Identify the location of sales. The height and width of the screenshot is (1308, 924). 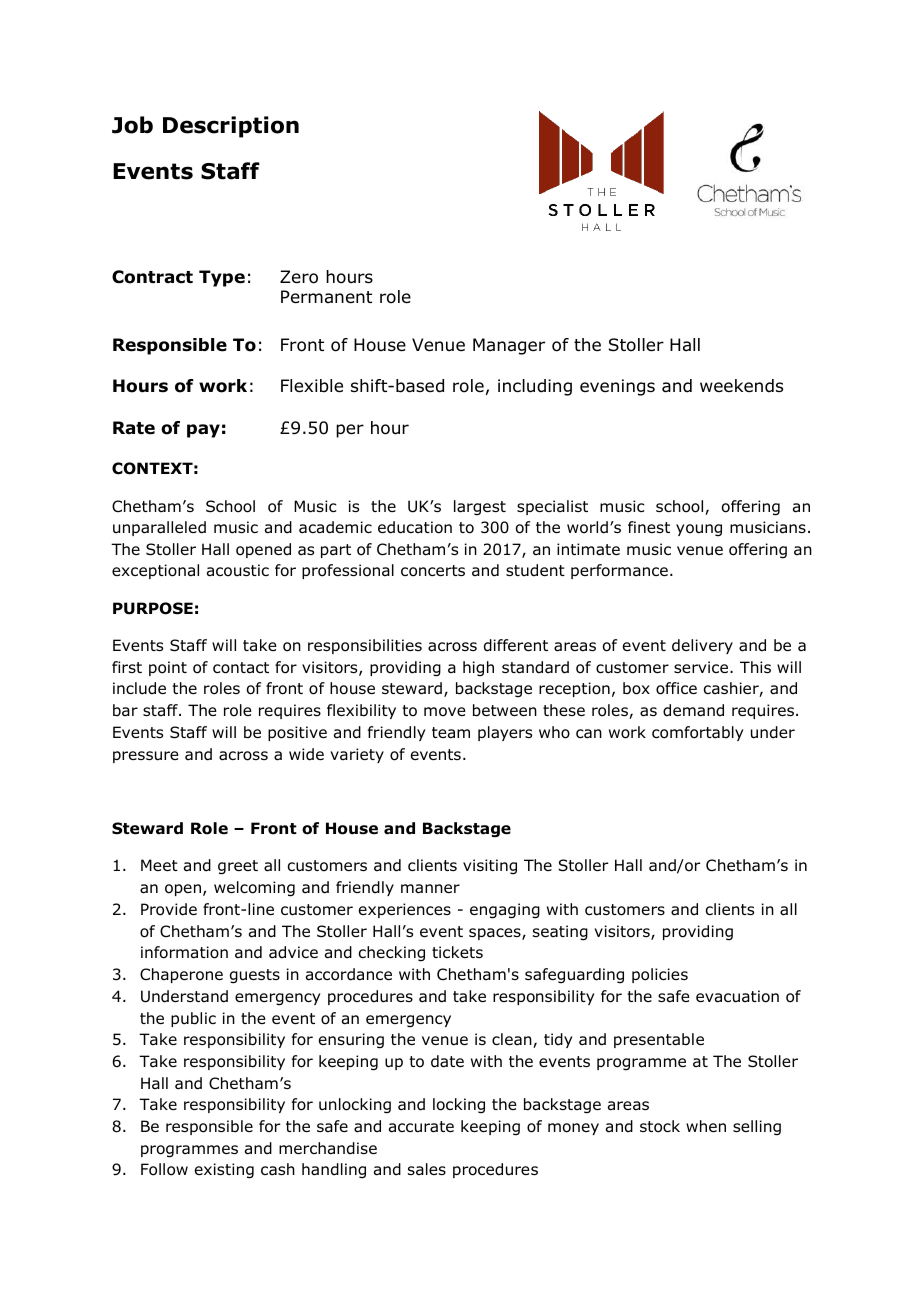
(427, 1169).
